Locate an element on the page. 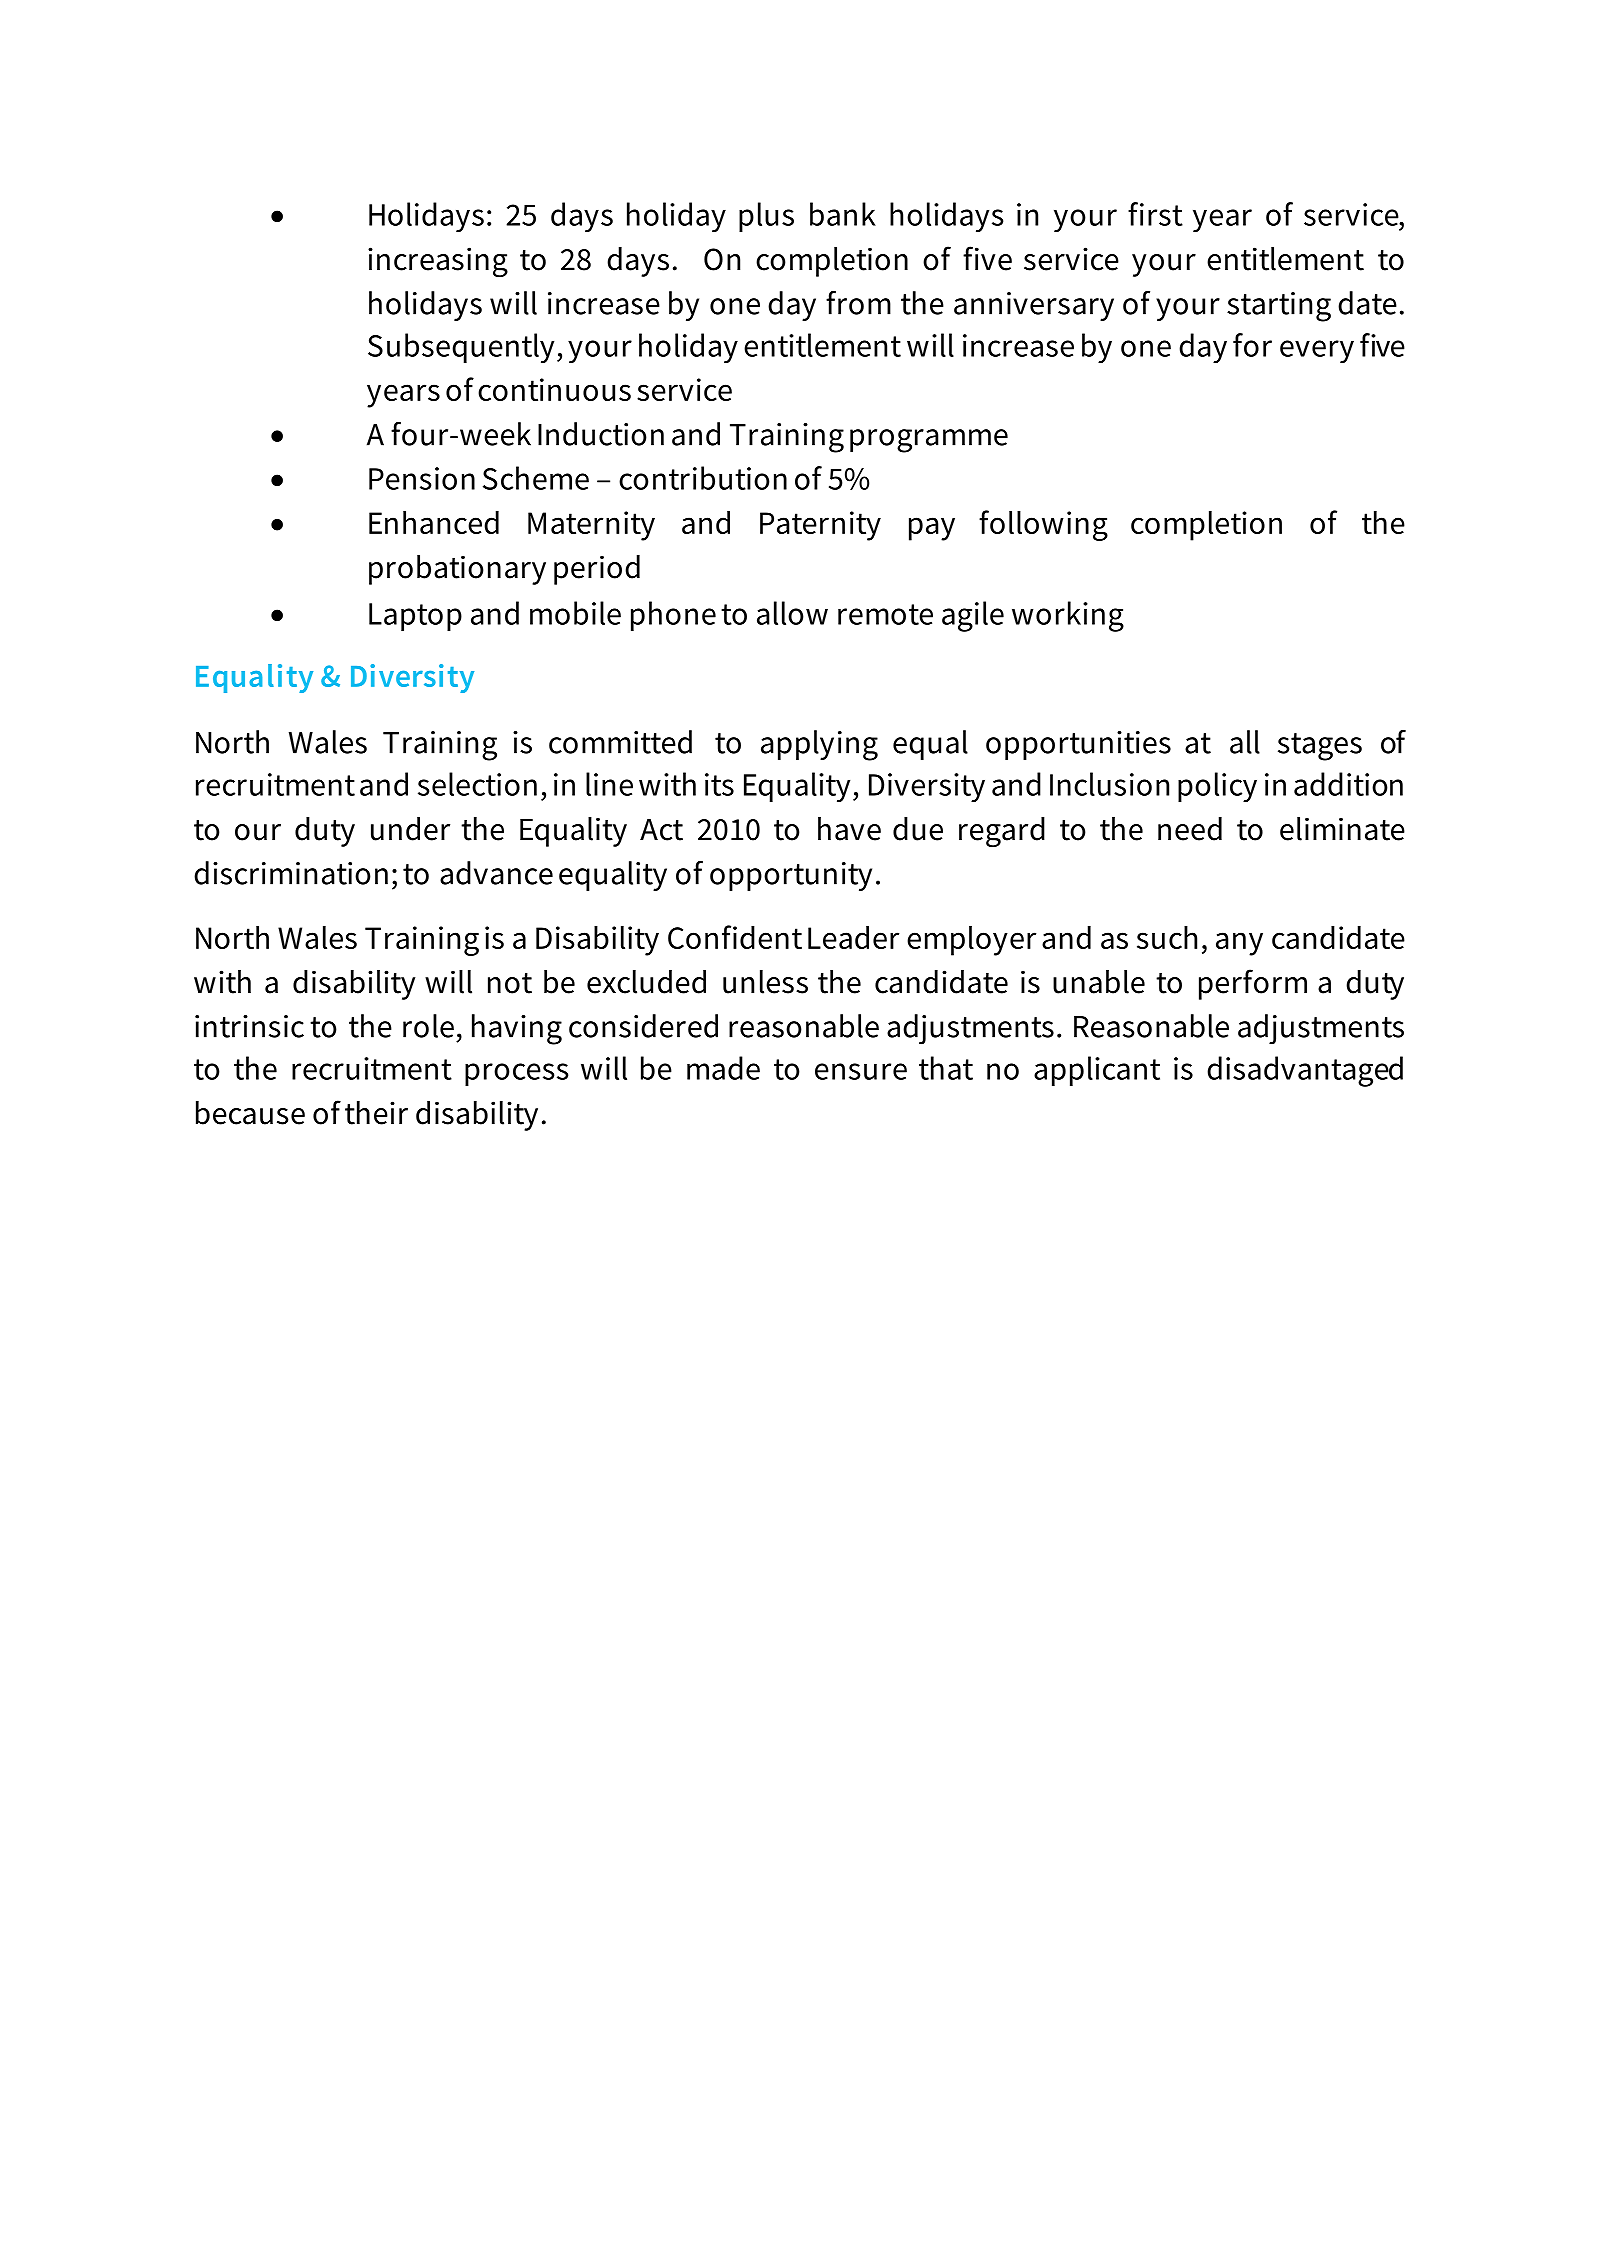 The width and height of the image is (1599, 2262). need is located at coordinates (1190, 829).
